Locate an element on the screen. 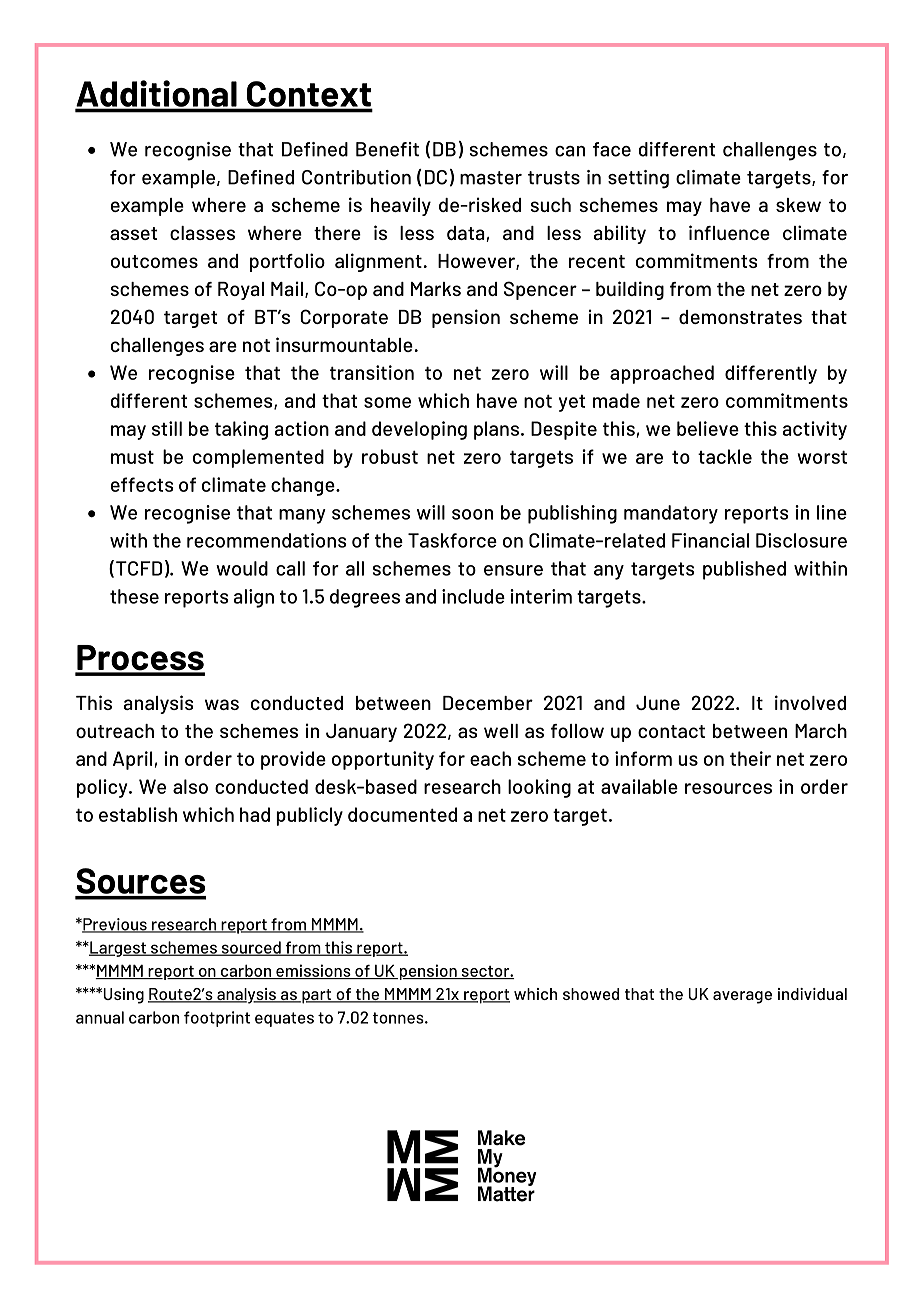 The width and height of the screenshot is (924, 1309). plans is located at coordinates (496, 430).
